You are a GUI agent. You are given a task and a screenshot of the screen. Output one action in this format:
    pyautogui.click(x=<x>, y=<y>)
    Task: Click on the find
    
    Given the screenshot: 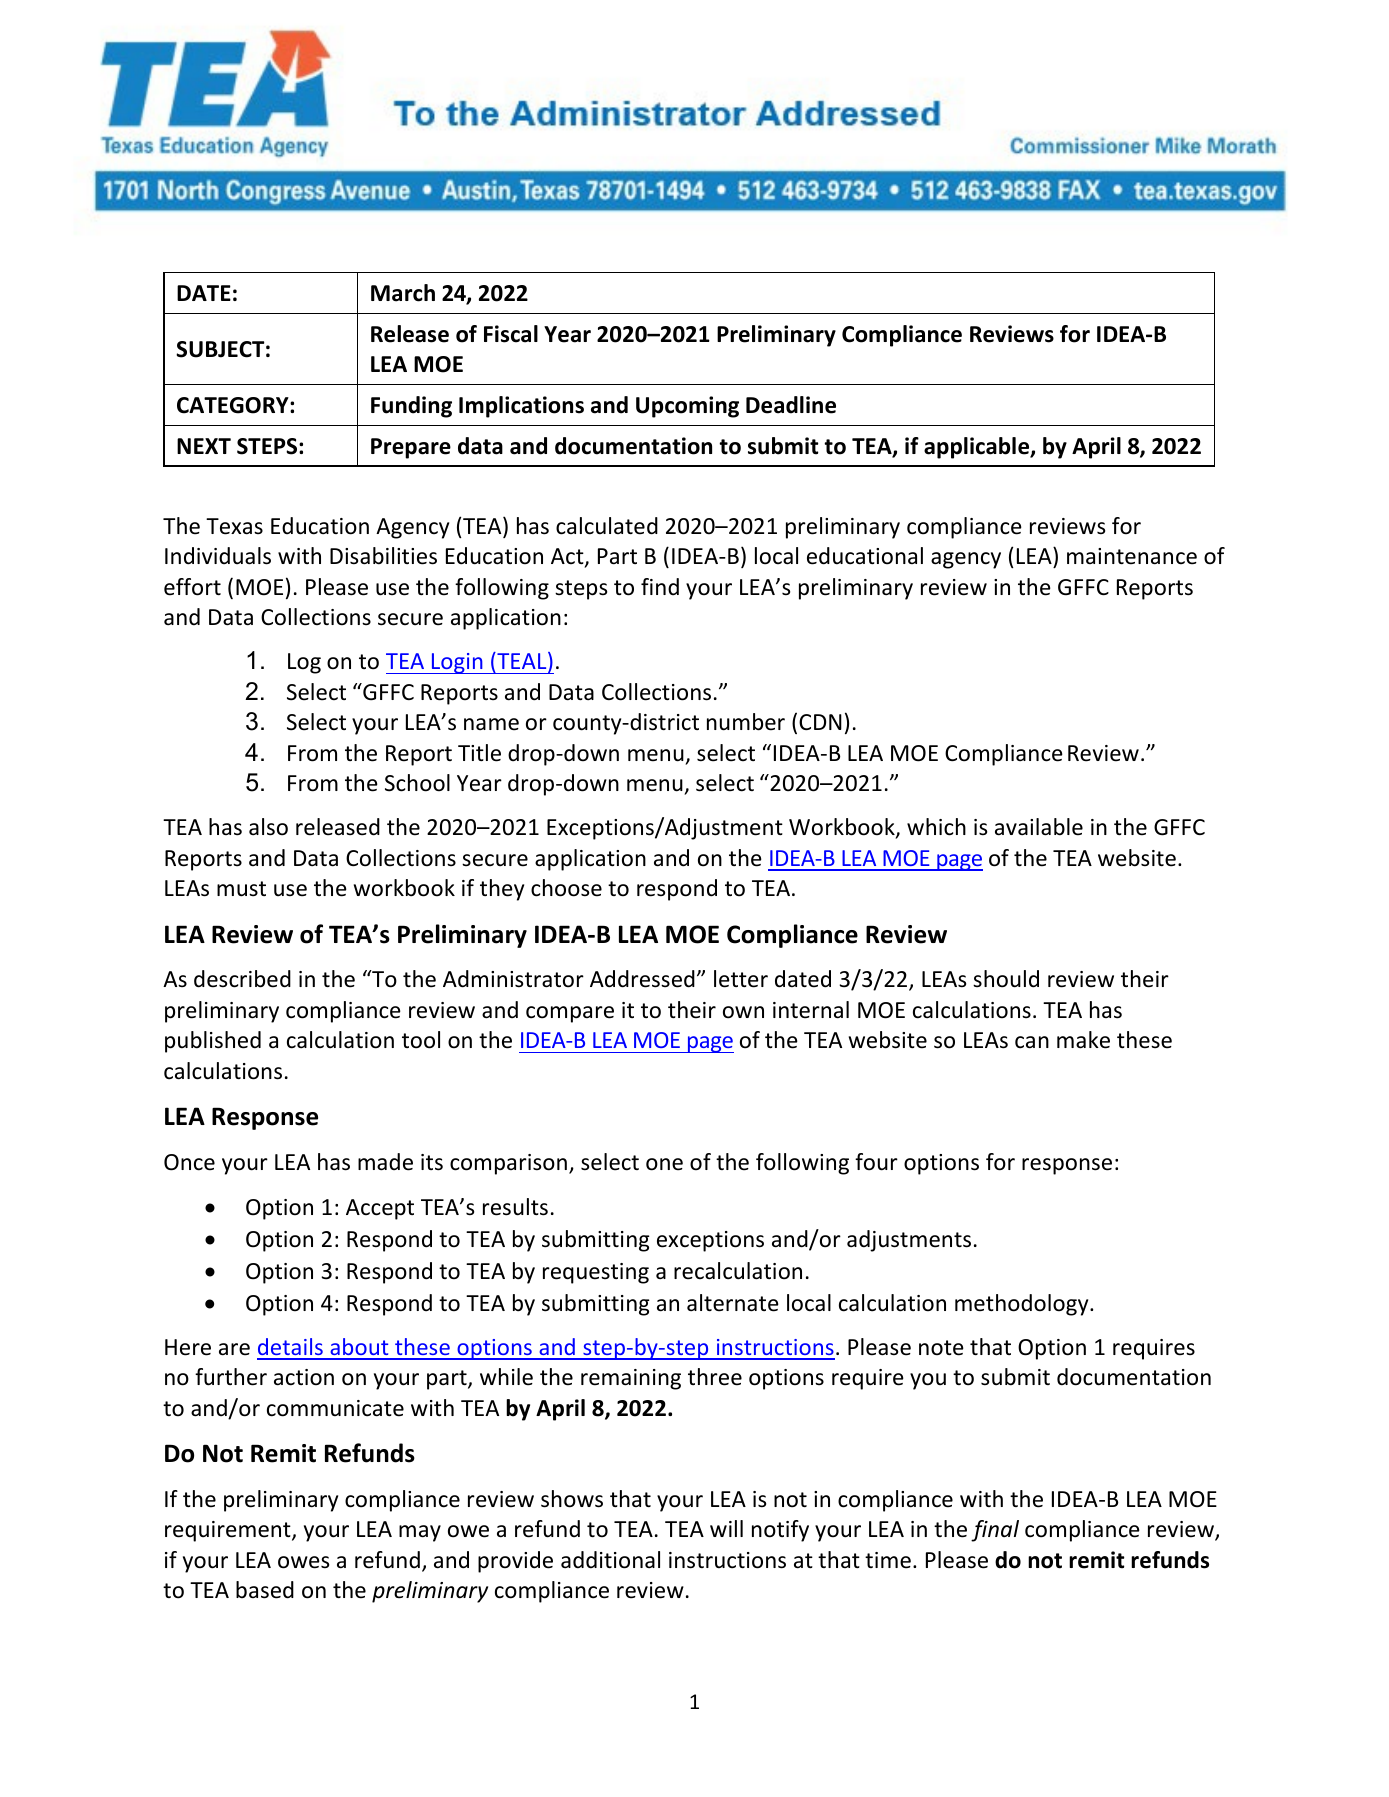 What is the action you would take?
    pyautogui.click(x=660, y=586)
